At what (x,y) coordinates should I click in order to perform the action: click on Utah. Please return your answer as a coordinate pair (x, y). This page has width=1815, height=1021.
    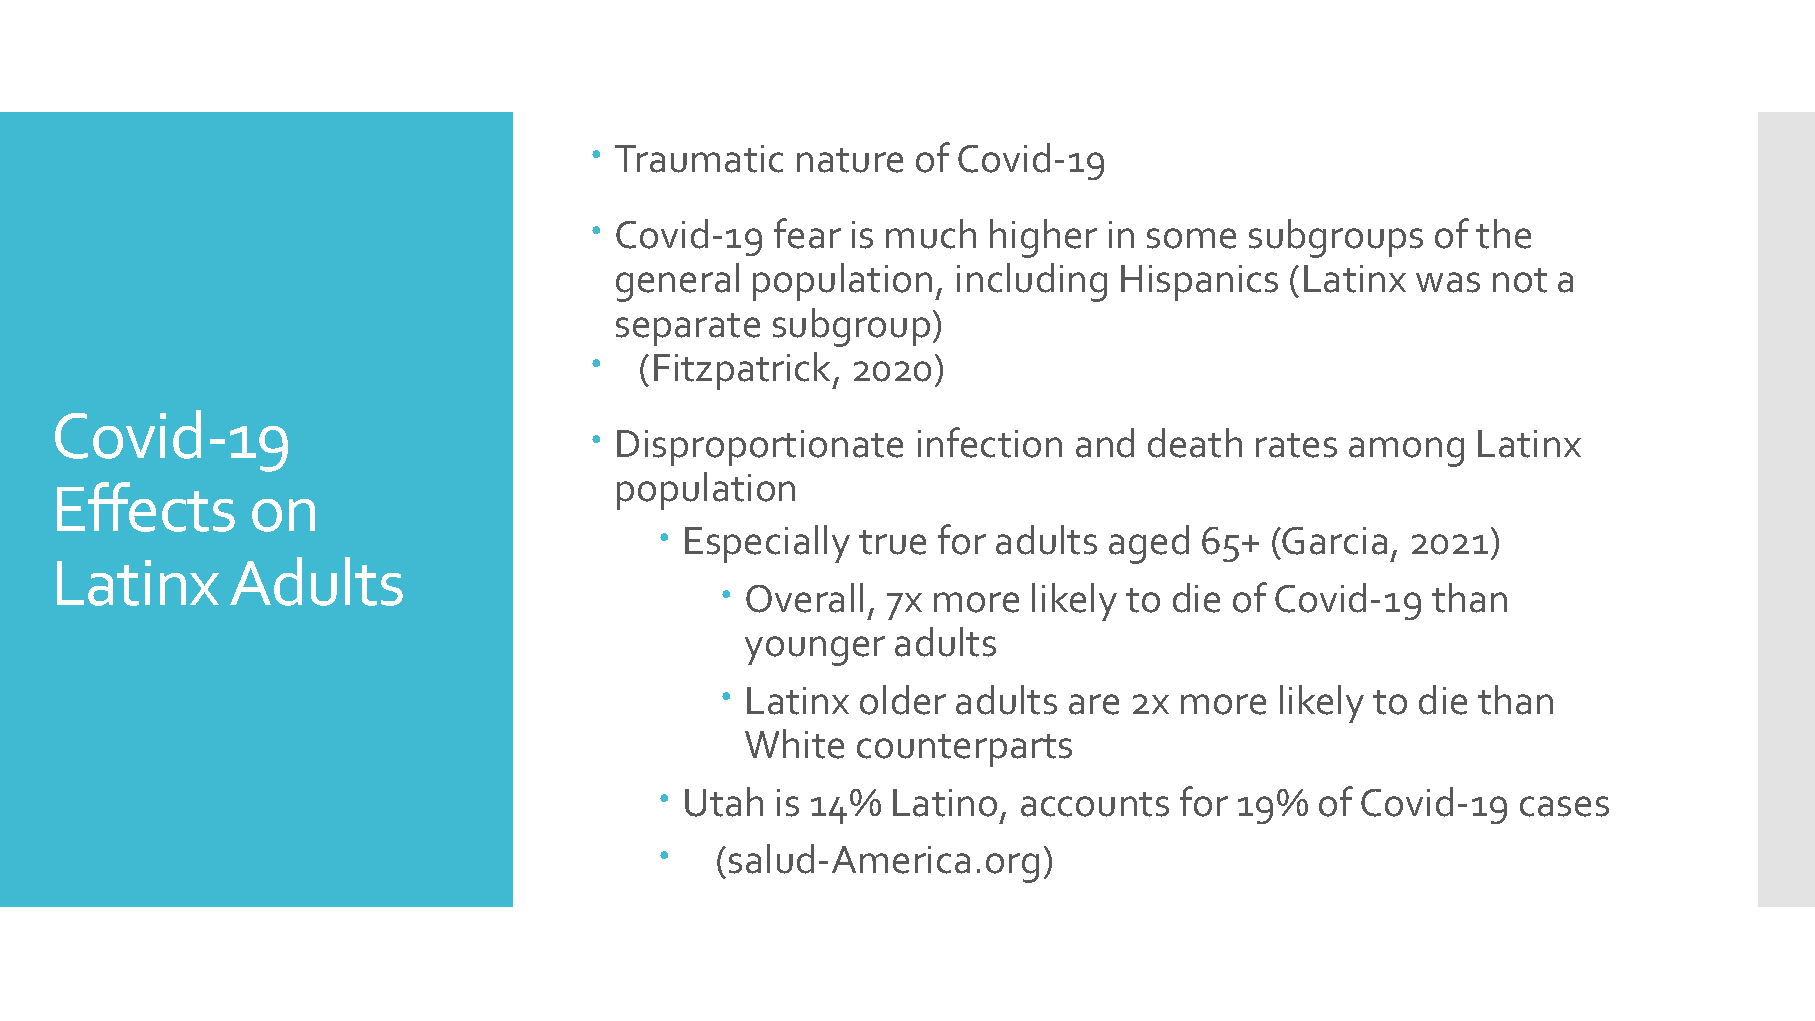
    Looking at the image, I should click on (724, 802).
